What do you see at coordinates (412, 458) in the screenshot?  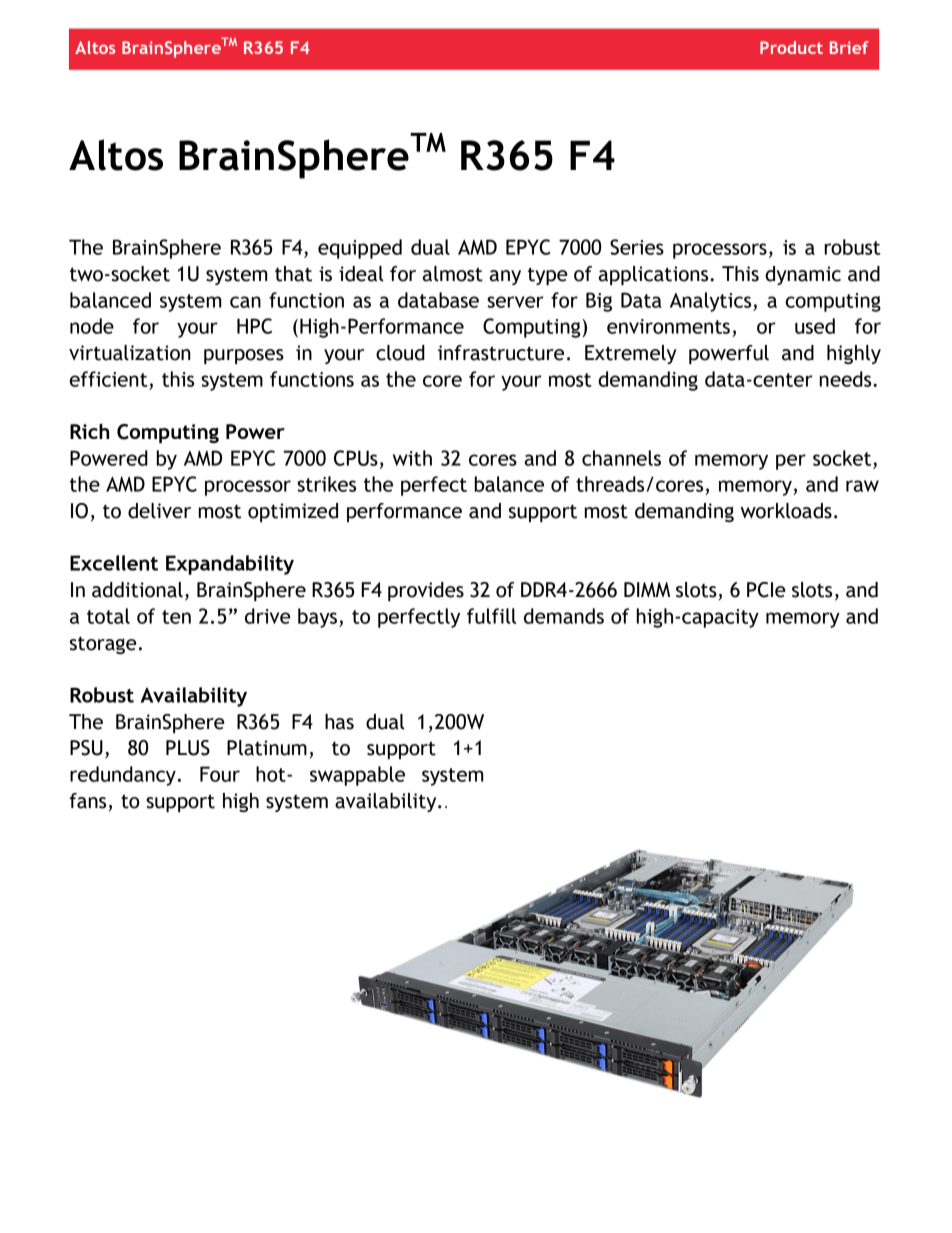 I see `with` at bounding box center [412, 458].
